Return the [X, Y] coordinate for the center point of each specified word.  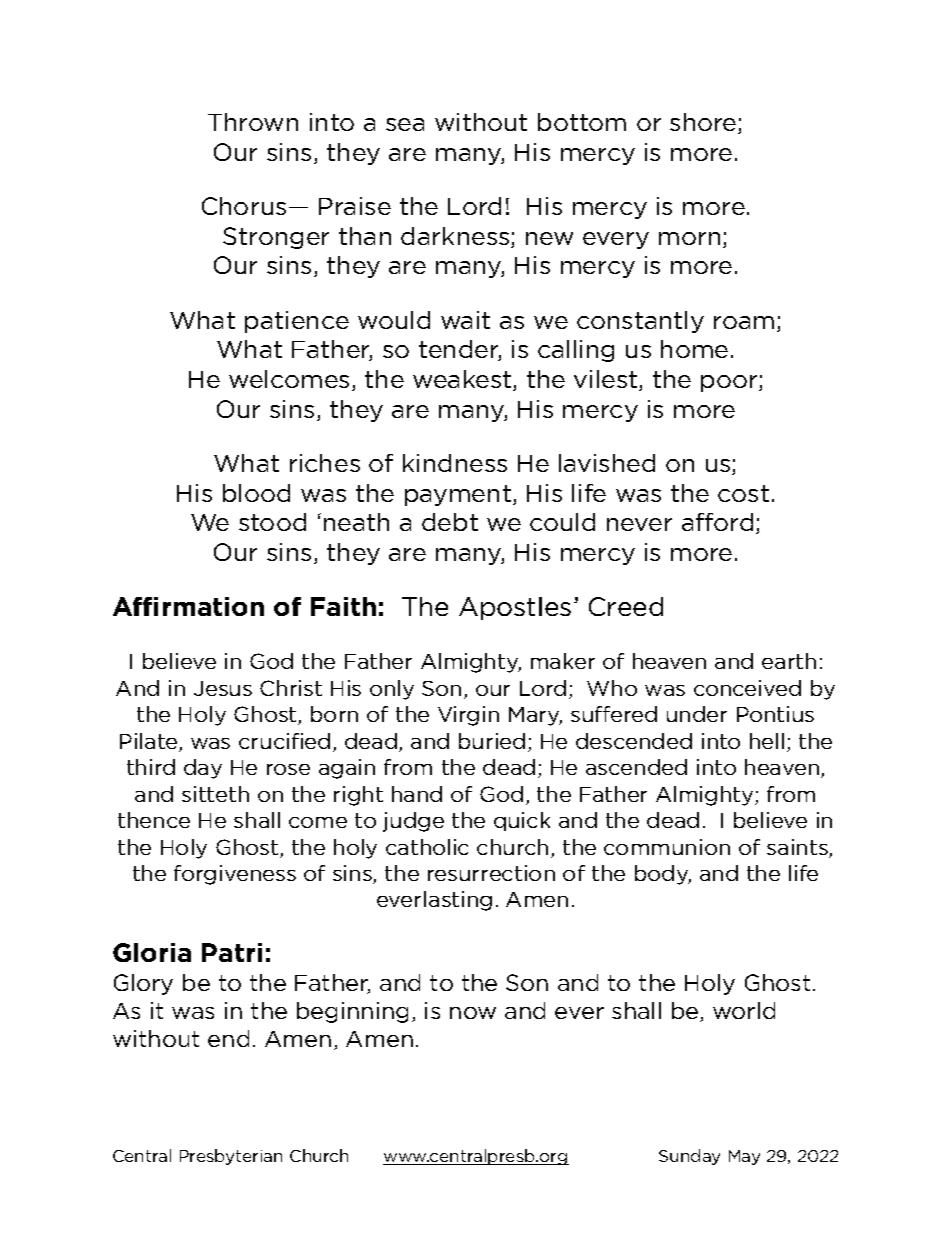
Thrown [253, 122]
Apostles [515, 608]
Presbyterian [231, 1157]
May [744, 1157]
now [473, 1013]
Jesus [223, 688]
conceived [747, 688]
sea [405, 124]
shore [704, 123]
